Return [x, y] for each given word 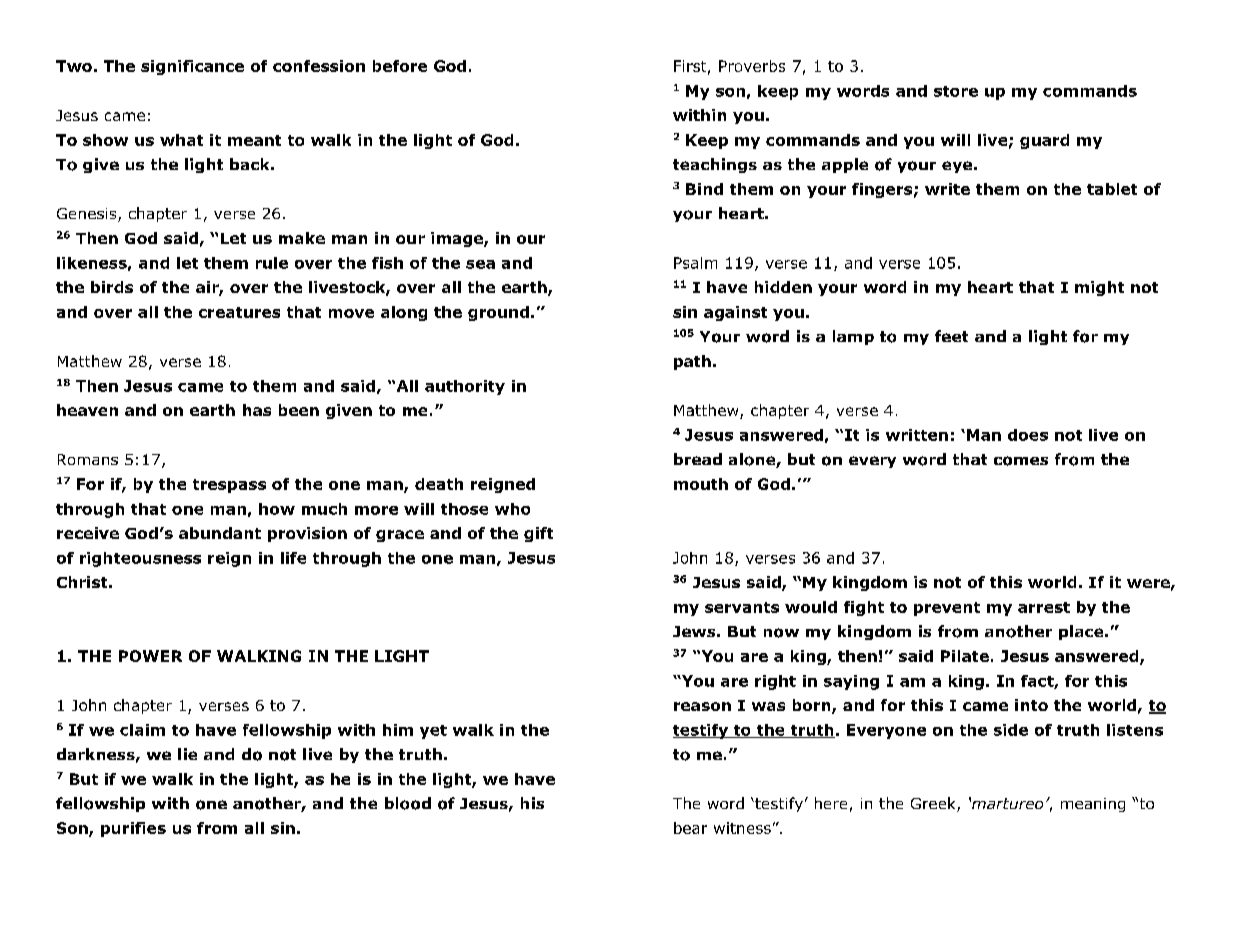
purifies [133, 829]
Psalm [695, 263]
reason [702, 706]
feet [951, 336]
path [692, 362]
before [400, 66]
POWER [150, 656]
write [947, 189]
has [257, 410]
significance [192, 67]
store [956, 91]
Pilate [965, 656]
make [302, 238]
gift [538, 534]
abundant [220, 533]
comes [1021, 461]
